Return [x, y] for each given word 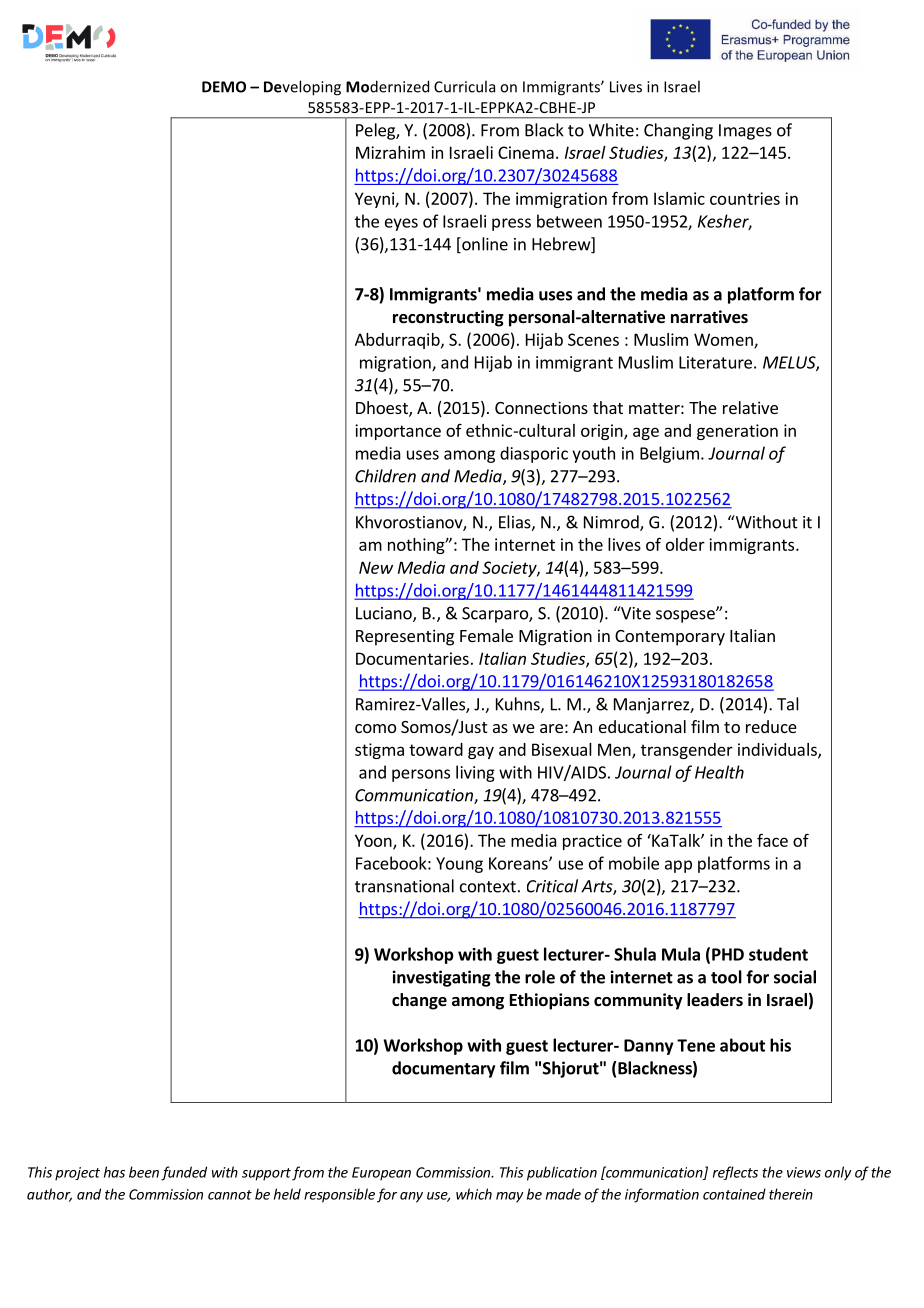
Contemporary [670, 638]
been [144, 1172]
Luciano [385, 614]
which [474, 1194]
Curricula [464, 86]
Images [745, 132]
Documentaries [412, 658]
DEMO [224, 87]
